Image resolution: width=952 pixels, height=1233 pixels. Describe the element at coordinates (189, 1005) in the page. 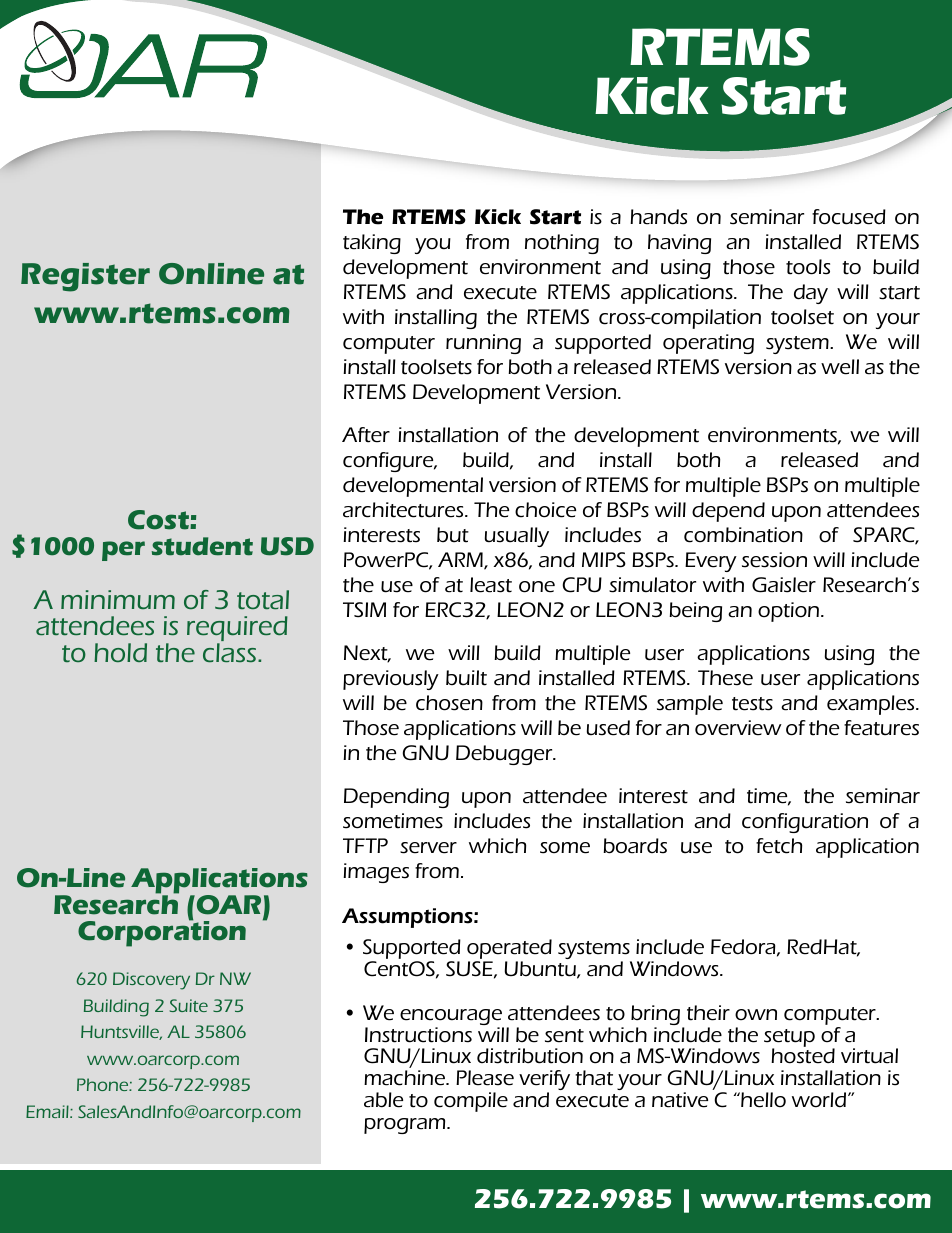

I see `Suite` at that location.
